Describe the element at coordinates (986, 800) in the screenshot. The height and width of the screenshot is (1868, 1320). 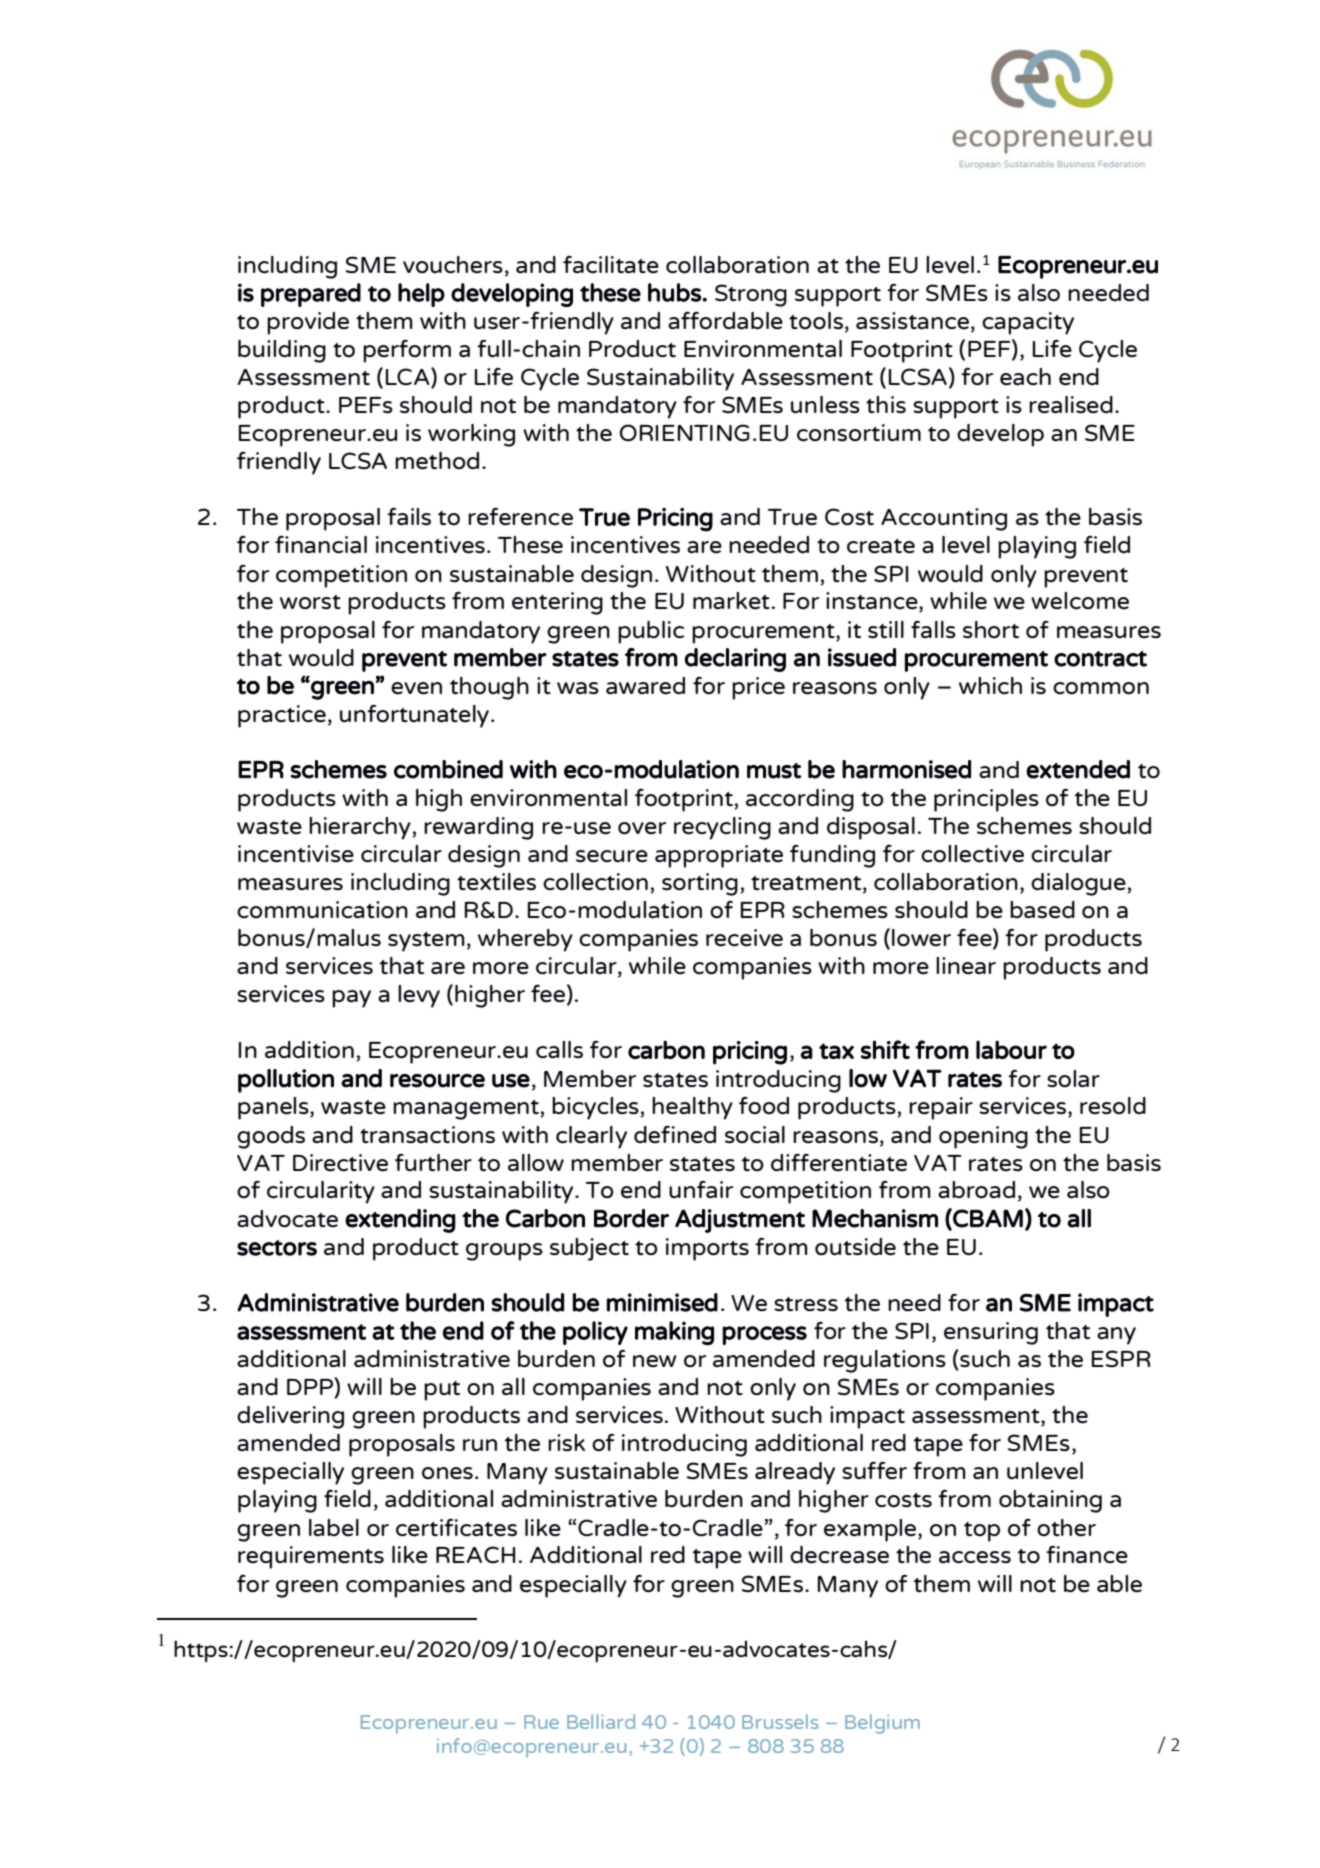
I see `principles` at that location.
